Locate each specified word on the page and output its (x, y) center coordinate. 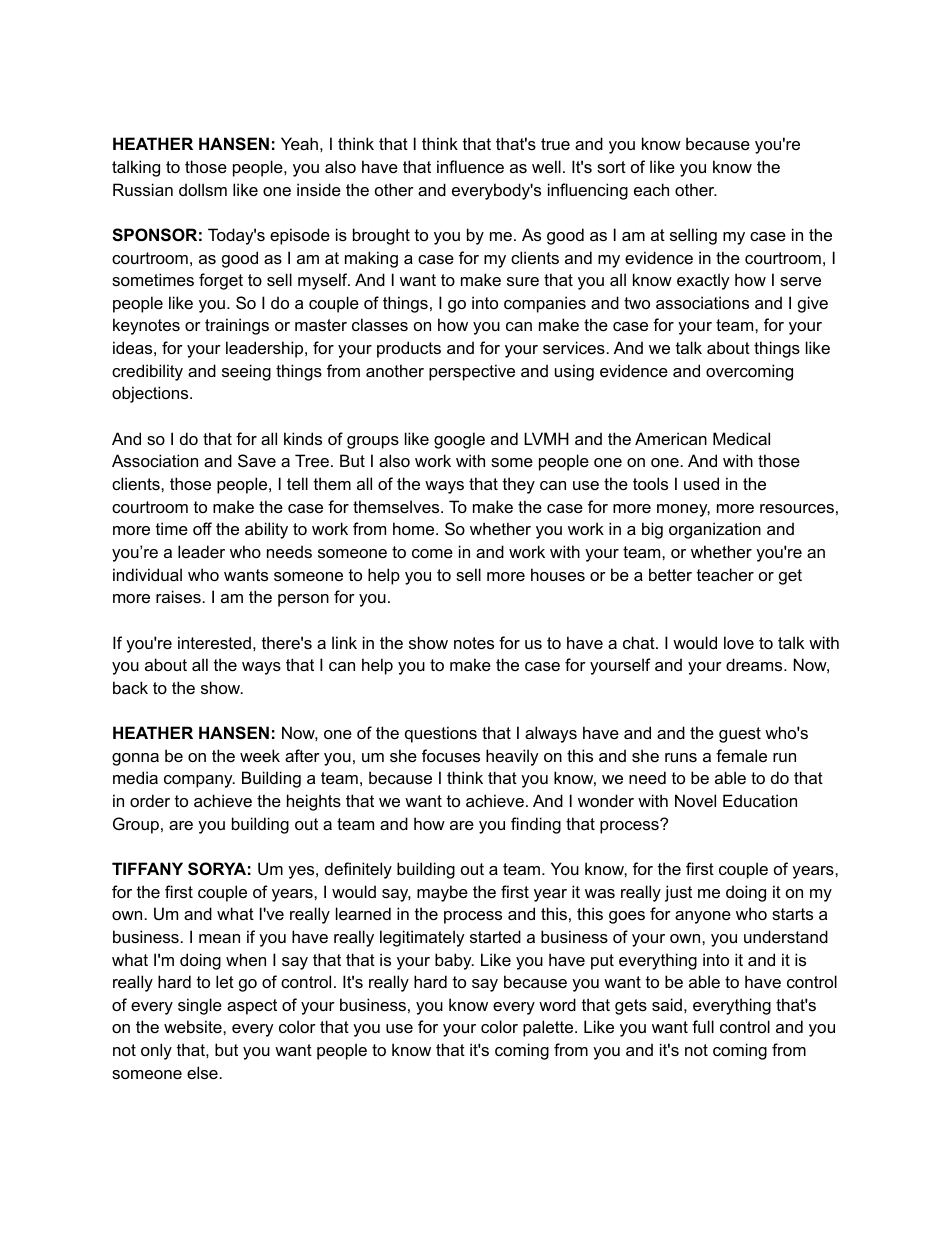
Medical (741, 438)
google (459, 440)
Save (257, 460)
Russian (143, 189)
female (741, 755)
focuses (451, 755)
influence (470, 166)
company (199, 781)
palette (549, 1028)
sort (611, 167)
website (194, 1026)
